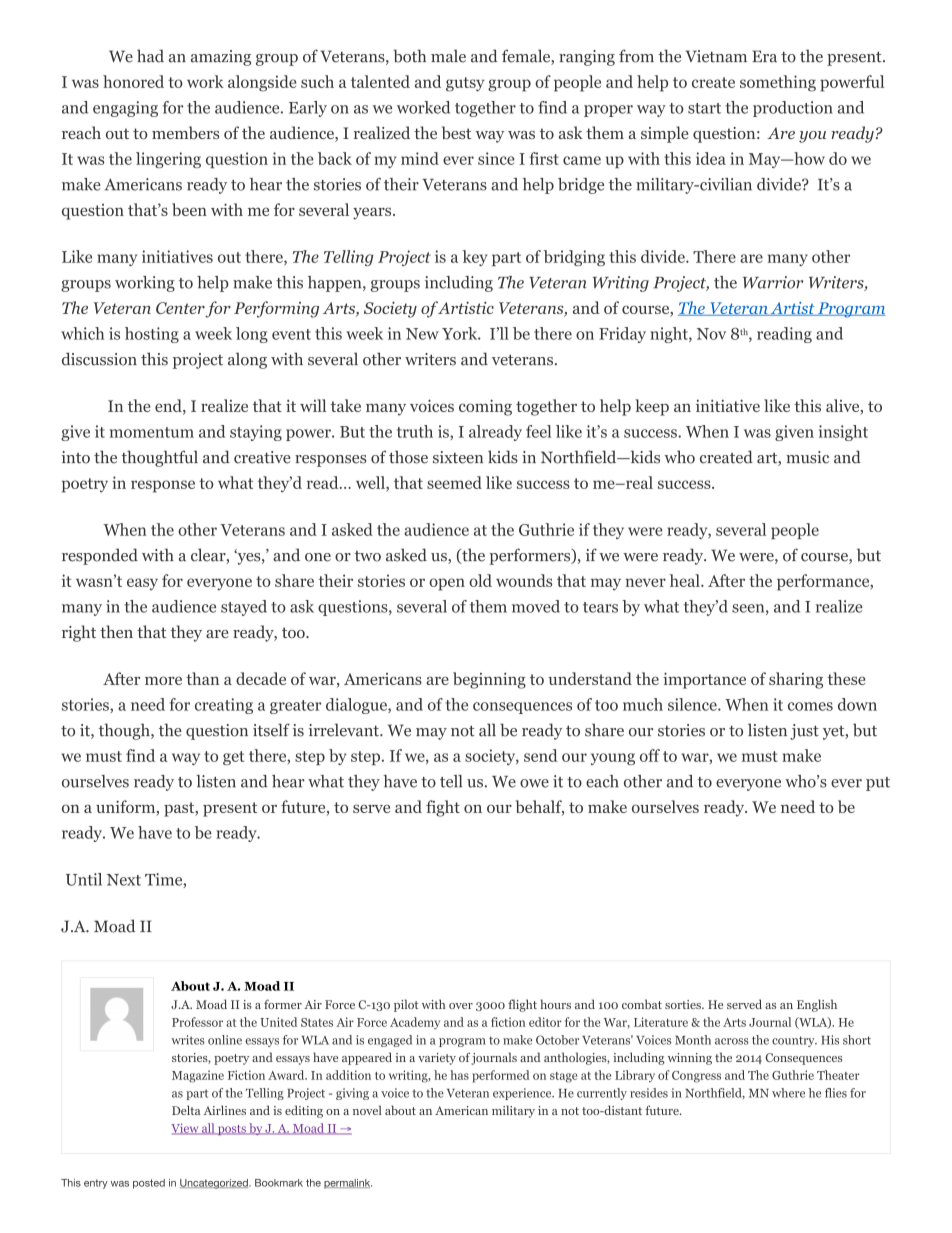 The width and height of the image is (952, 1233). What do you see at coordinates (465, 84) in the image?
I see `gutsy` at bounding box center [465, 84].
